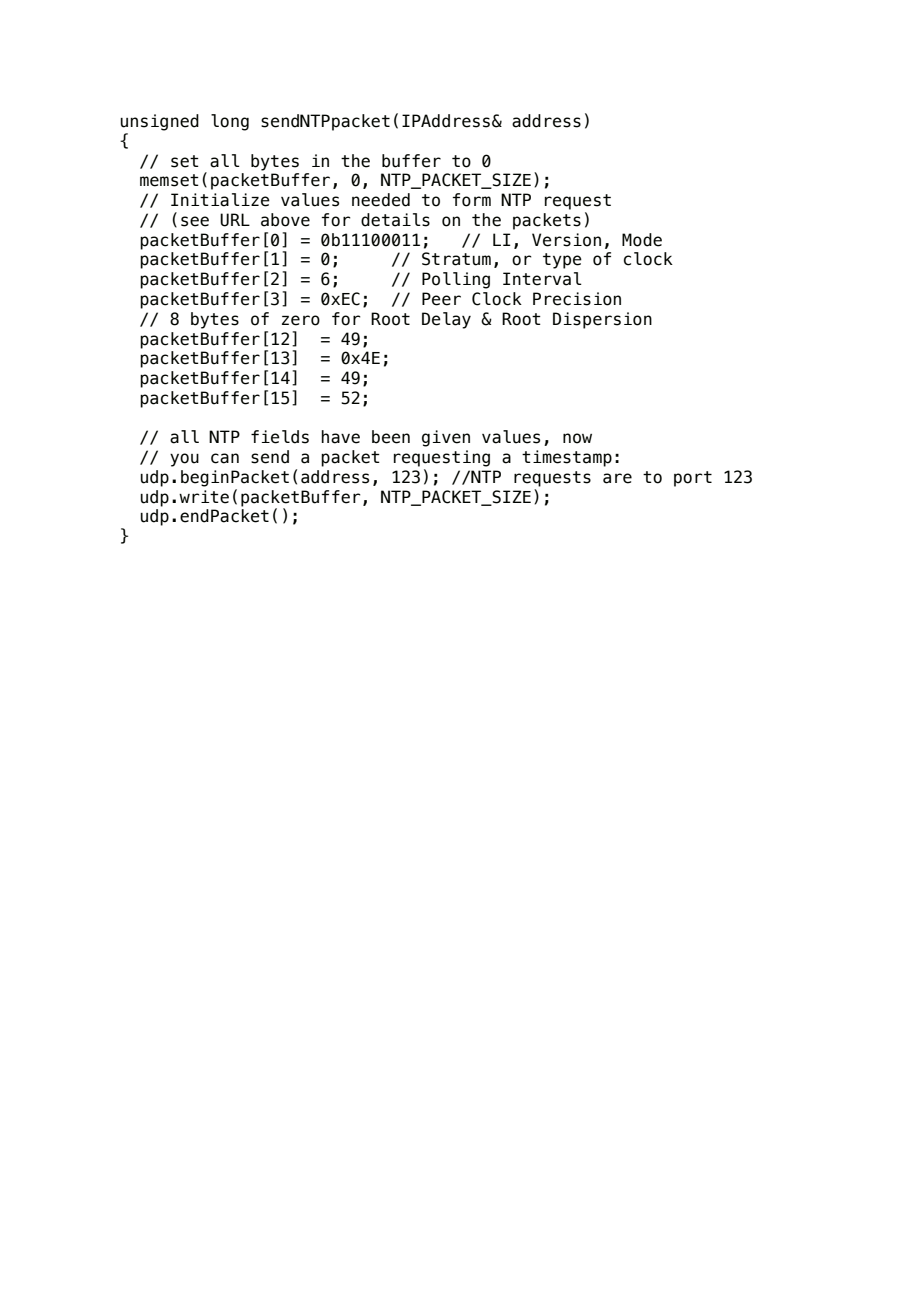 The width and height of the screenshot is (924, 1308). I want to click on needed, so click(381, 200).
